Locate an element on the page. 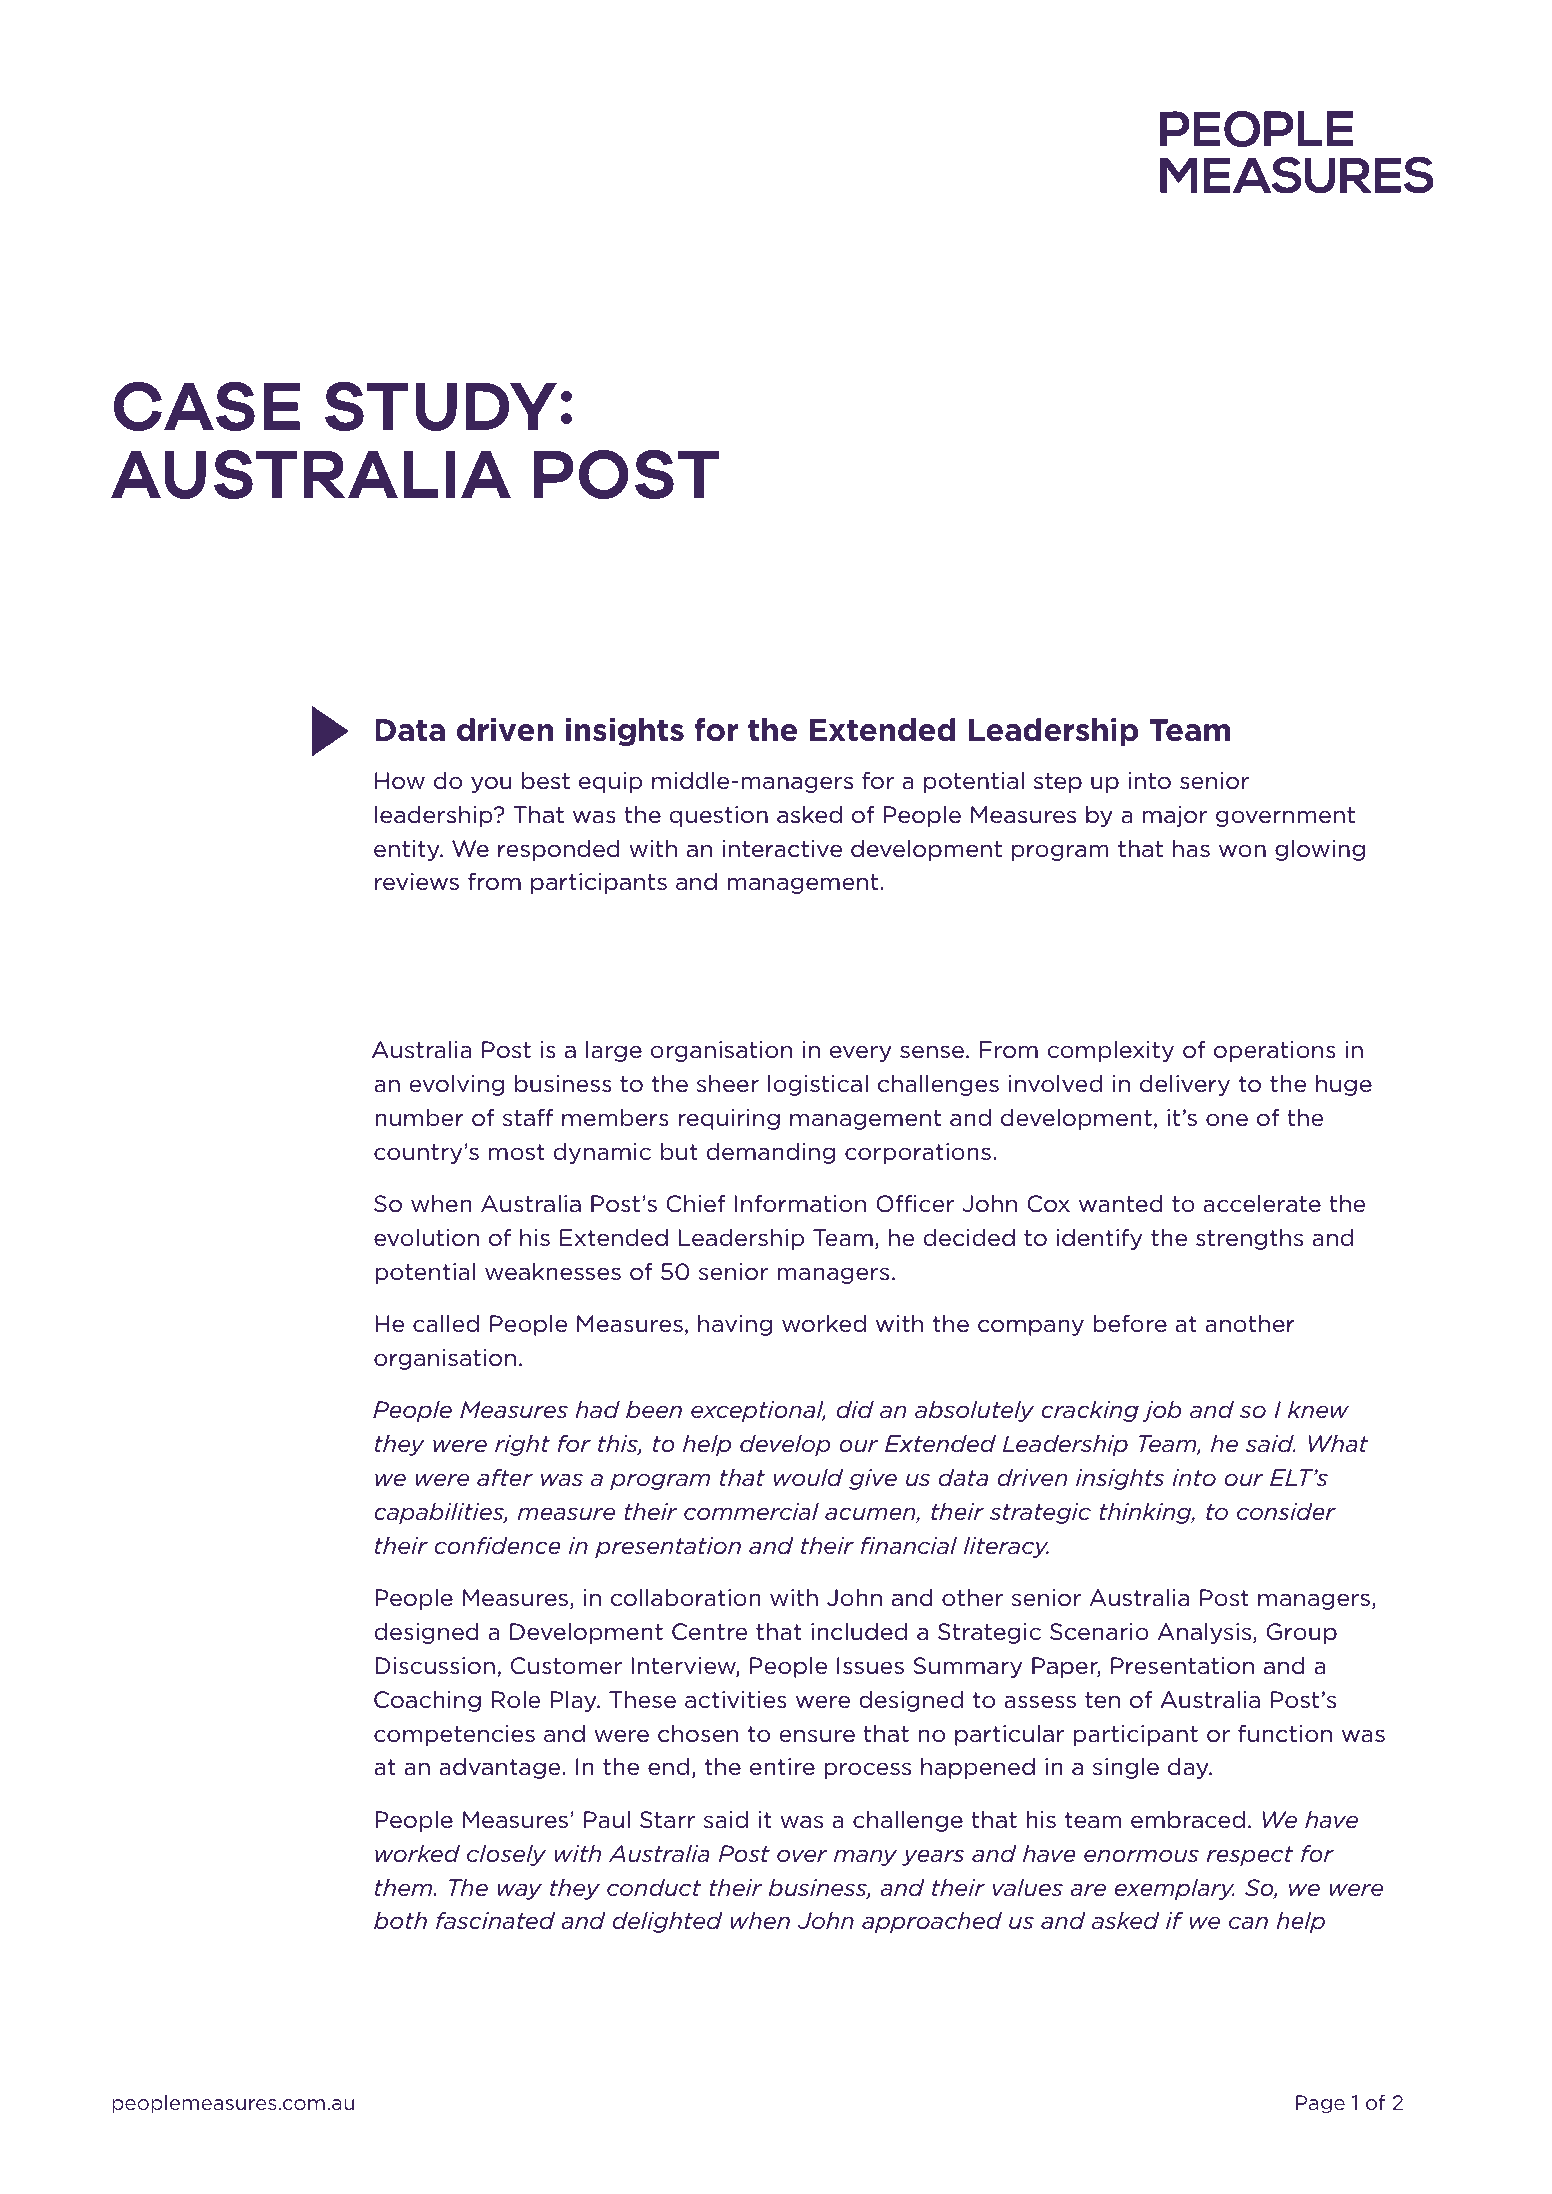 The width and height of the image is (1552, 2194). both is located at coordinates (400, 1921).
